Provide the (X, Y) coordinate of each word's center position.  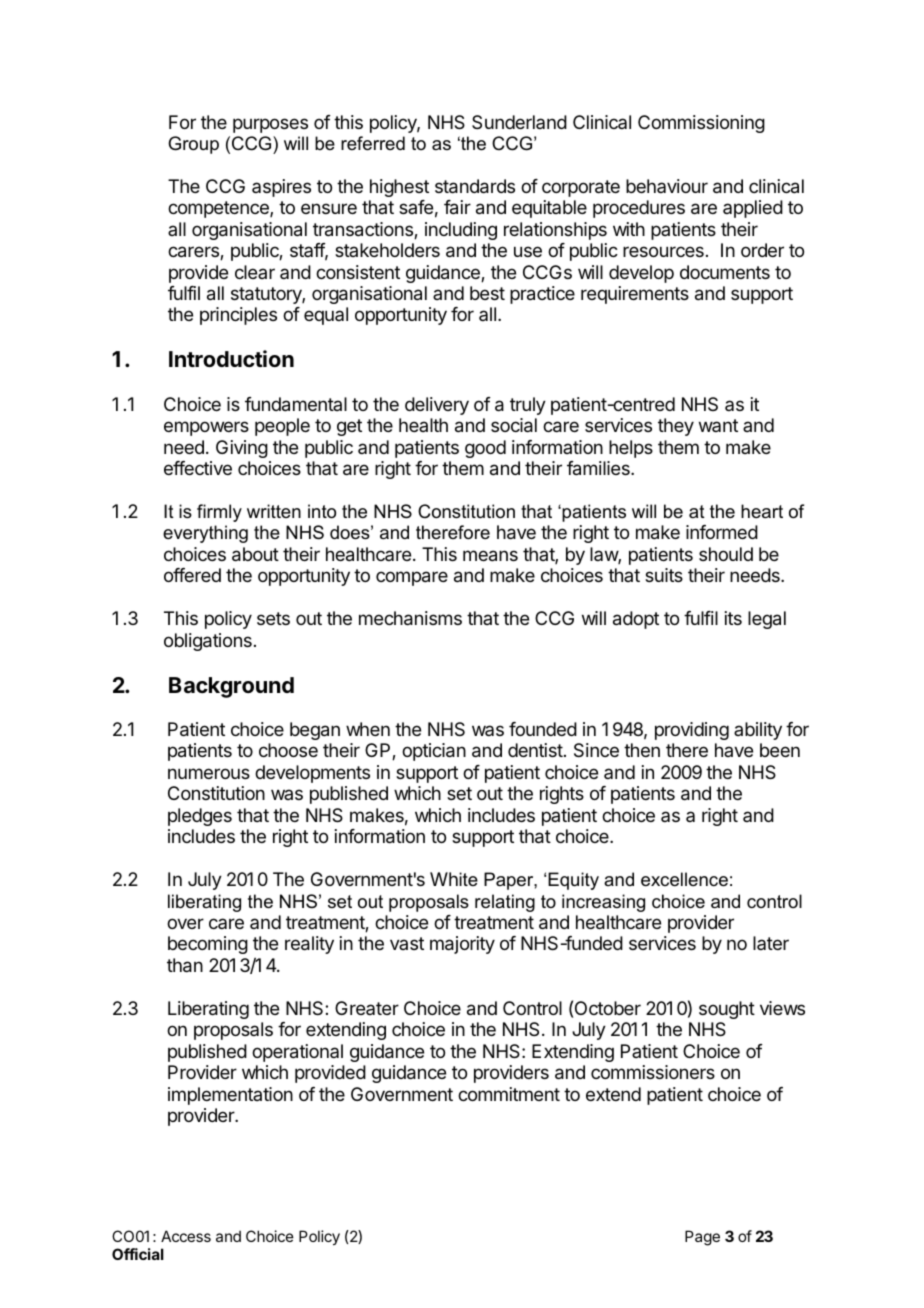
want (718, 425)
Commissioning (701, 124)
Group (193, 145)
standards (475, 186)
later (771, 943)
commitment (509, 1094)
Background (231, 687)
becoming (208, 945)
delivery (437, 406)
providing (692, 731)
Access (186, 1236)
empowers (206, 428)
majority (462, 945)
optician (434, 752)
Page (702, 1238)
